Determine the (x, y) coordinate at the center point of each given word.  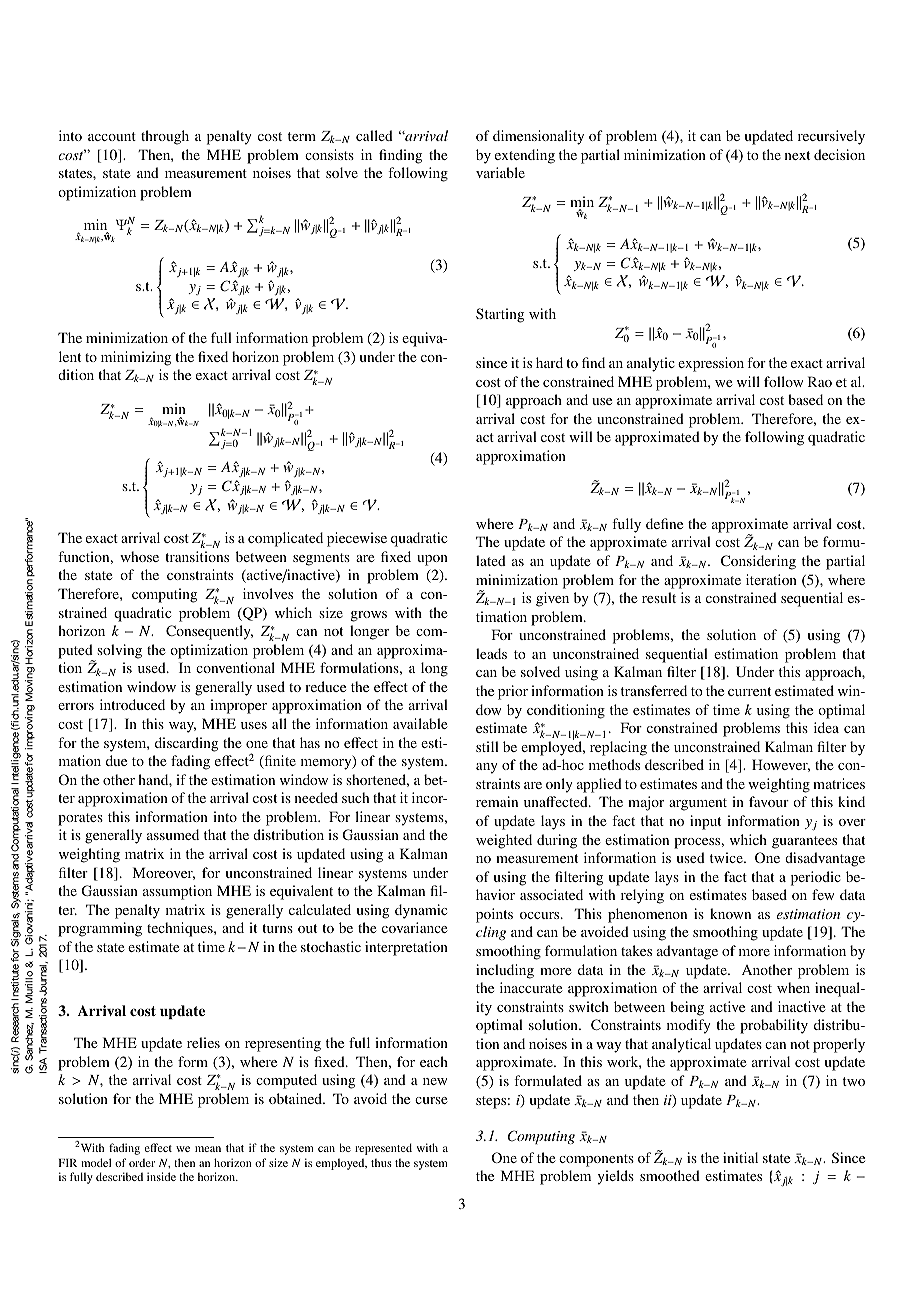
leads (491, 653)
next (797, 155)
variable (500, 172)
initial (740, 1157)
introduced (132, 704)
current (749, 691)
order (142, 1162)
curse (431, 1100)
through (165, 137)
